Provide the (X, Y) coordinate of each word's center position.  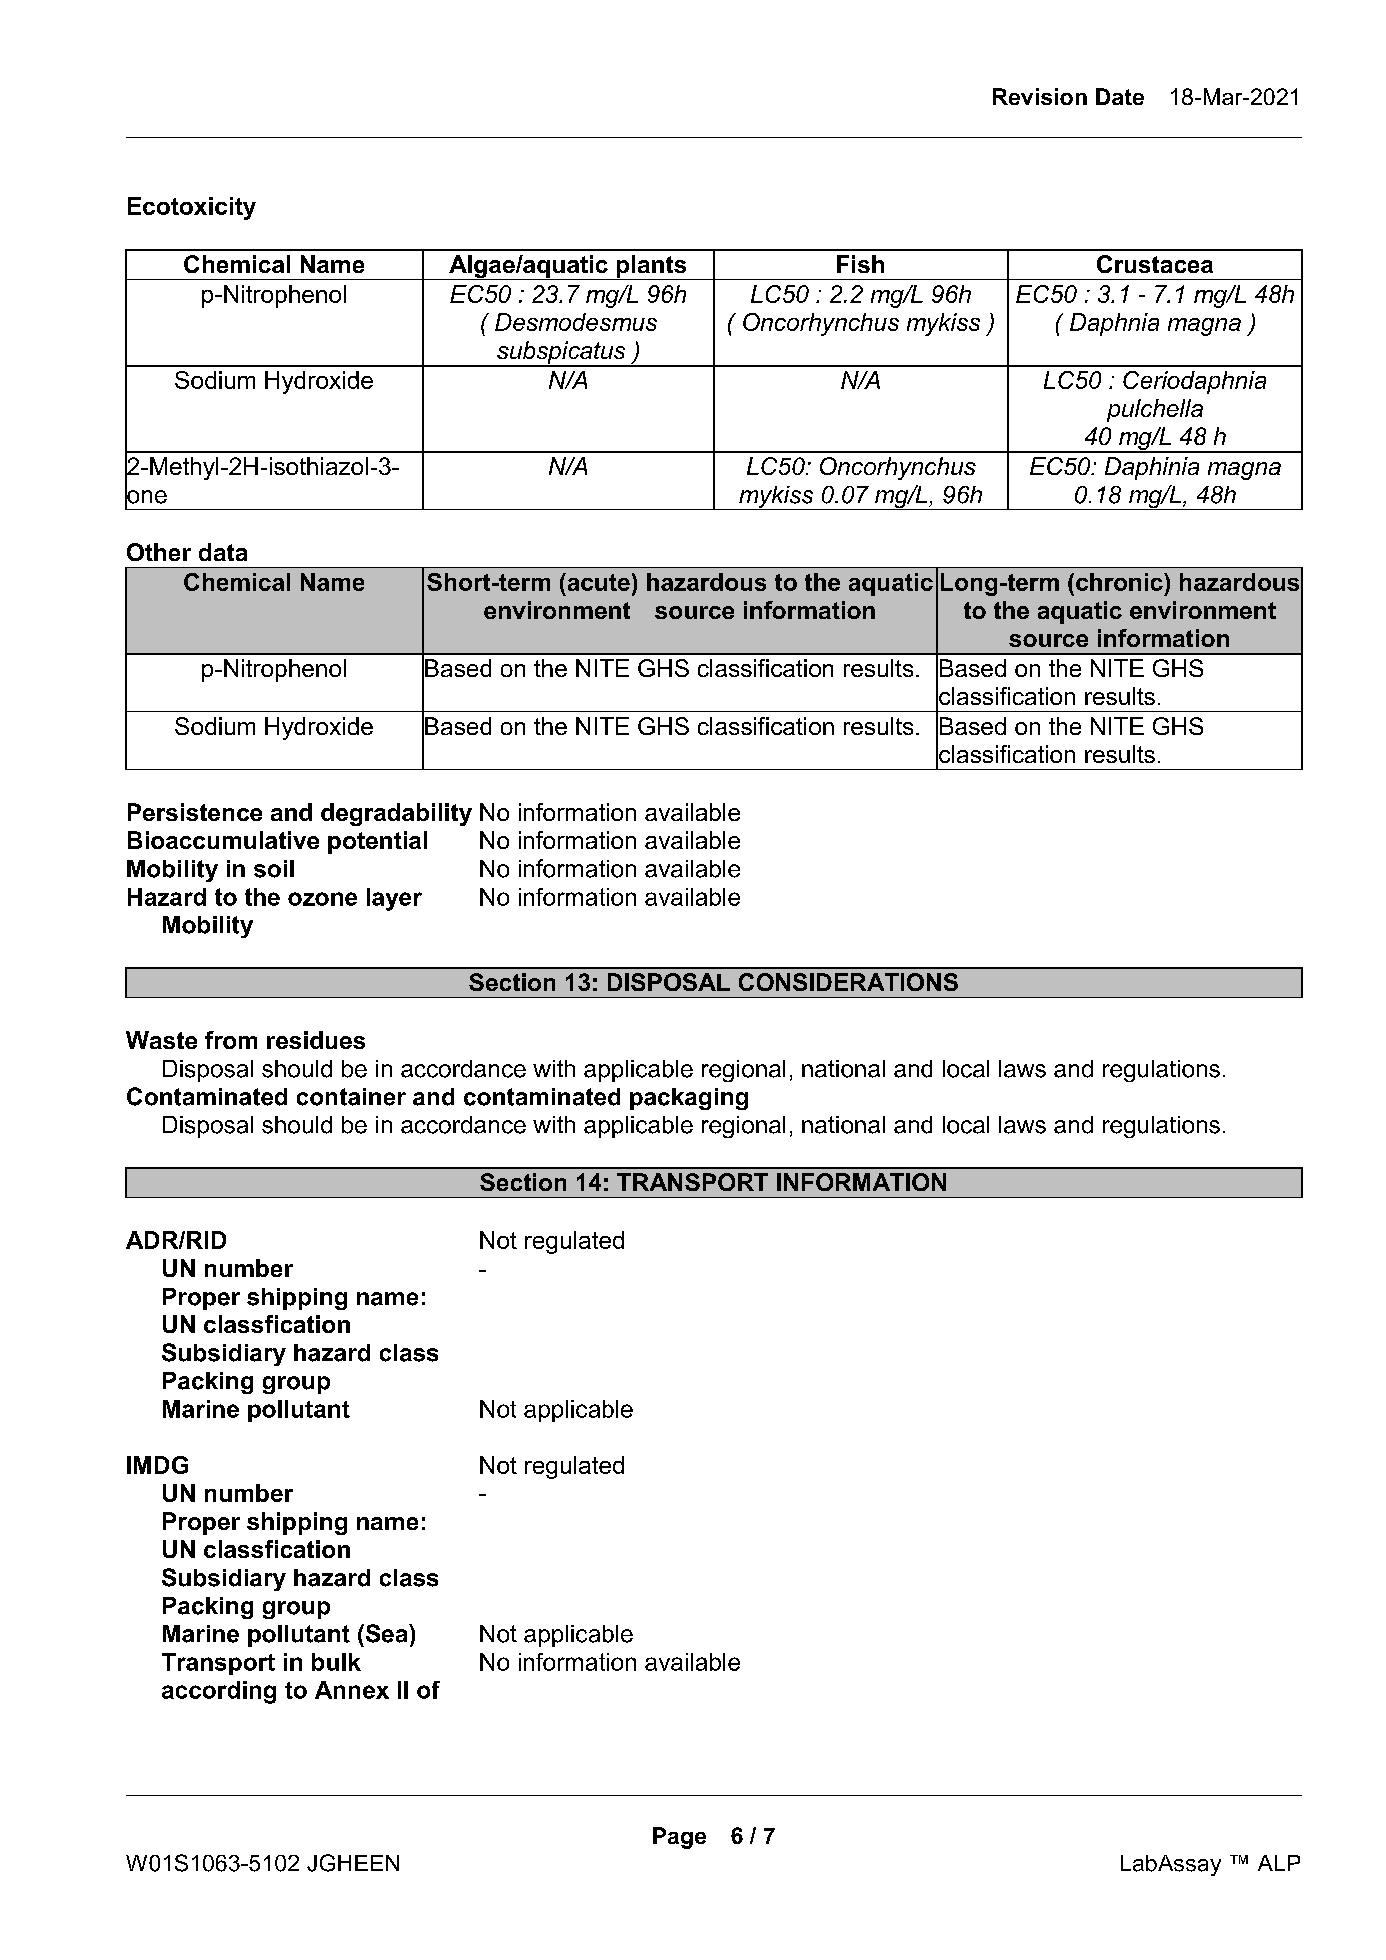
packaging (689, 1099)
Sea (386, 1633)
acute (597, 582)
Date (1120, 96)
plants (651, 267)
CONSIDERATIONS (848, 982)
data (223, 552)
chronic (1120, 582)
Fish (860, 264)
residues (316, 1040)
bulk (336, 1662)
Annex (352, 1690)
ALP (1279, 1863)
